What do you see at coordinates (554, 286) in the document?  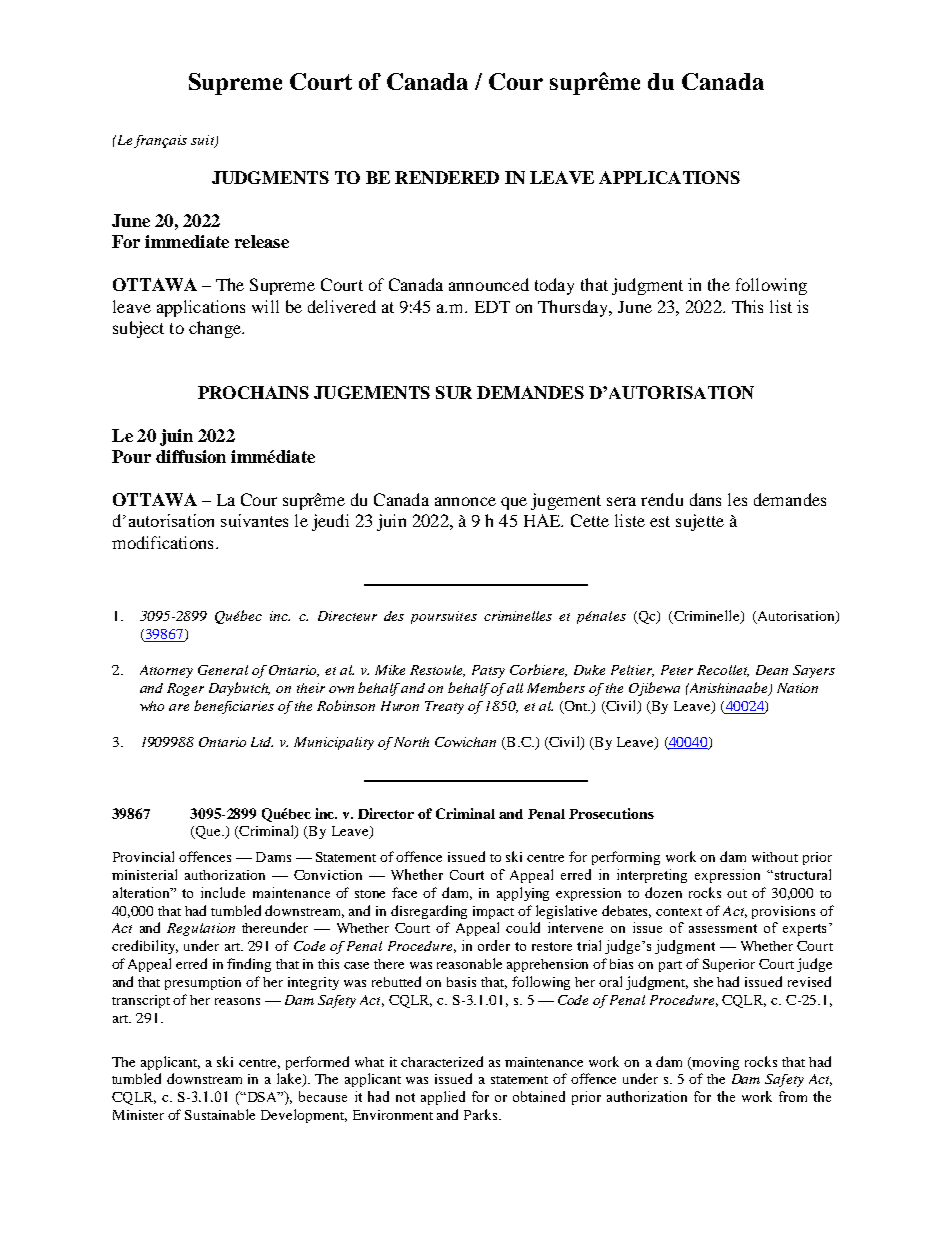 I see `today` at bounding box center [554, 286].
